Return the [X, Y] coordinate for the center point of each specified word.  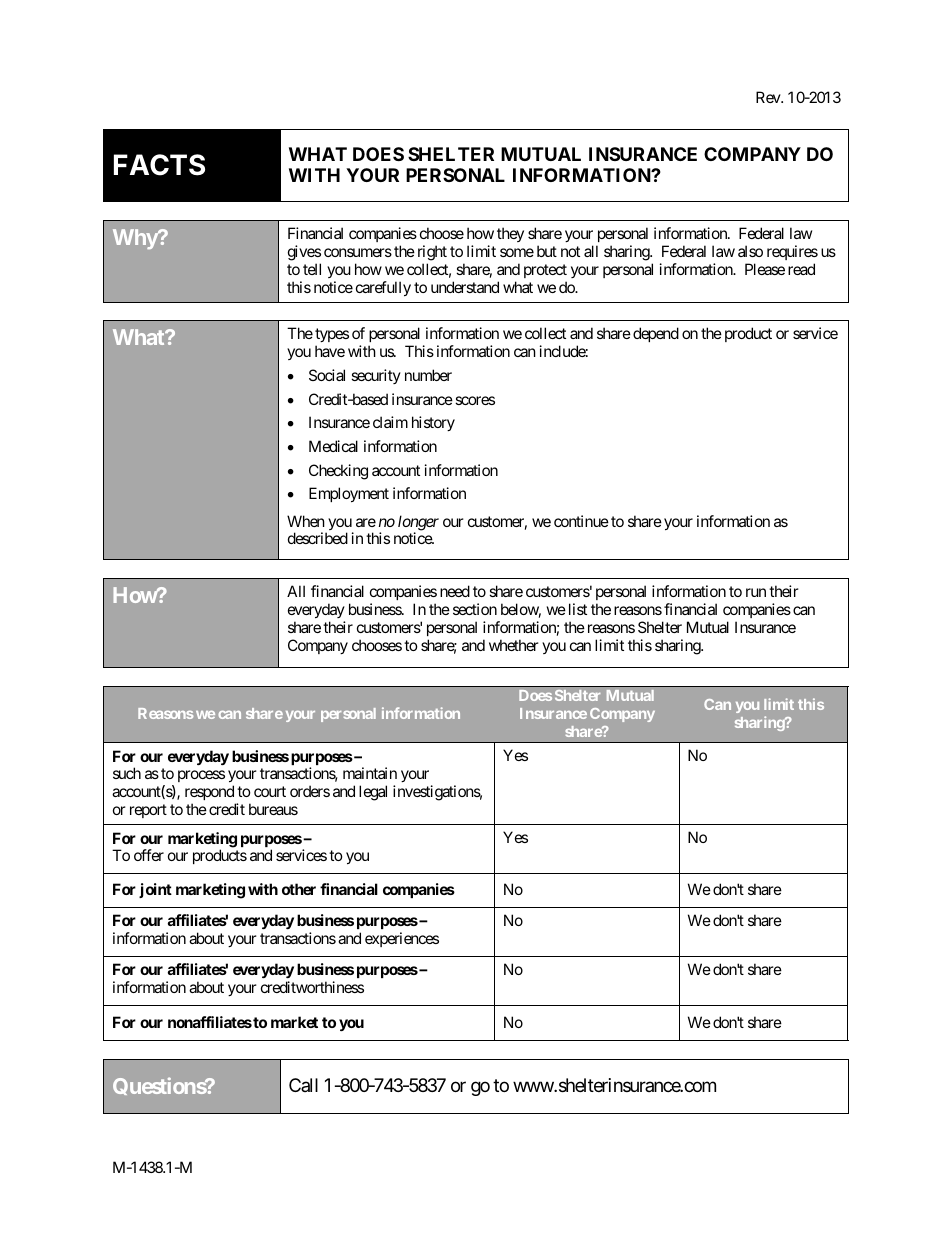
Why [136, 239]
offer [149, 855]
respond [210, 794]
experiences [402, 939]
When [306, 521]
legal [373, 793]
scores [475, 400]
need [455, 591]
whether [514, 645]
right [432, 253]
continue [581, 521]
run [756, 592]
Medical [333, 446]
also [750, 251]
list [578, 609]
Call [303, 1085]
